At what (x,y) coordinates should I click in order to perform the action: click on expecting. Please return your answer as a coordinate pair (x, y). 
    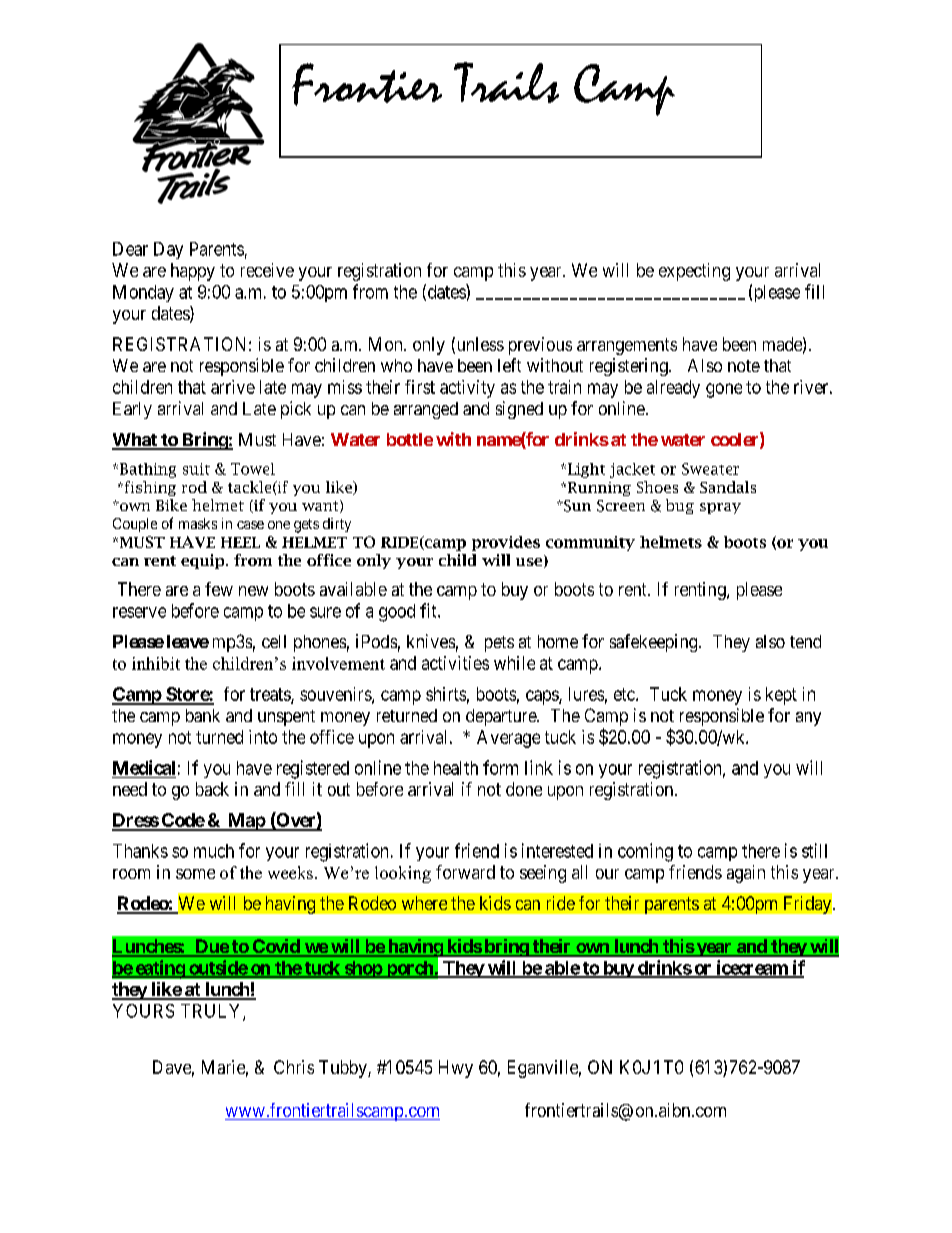
    Looking at the image, I should click on (694, 272).
